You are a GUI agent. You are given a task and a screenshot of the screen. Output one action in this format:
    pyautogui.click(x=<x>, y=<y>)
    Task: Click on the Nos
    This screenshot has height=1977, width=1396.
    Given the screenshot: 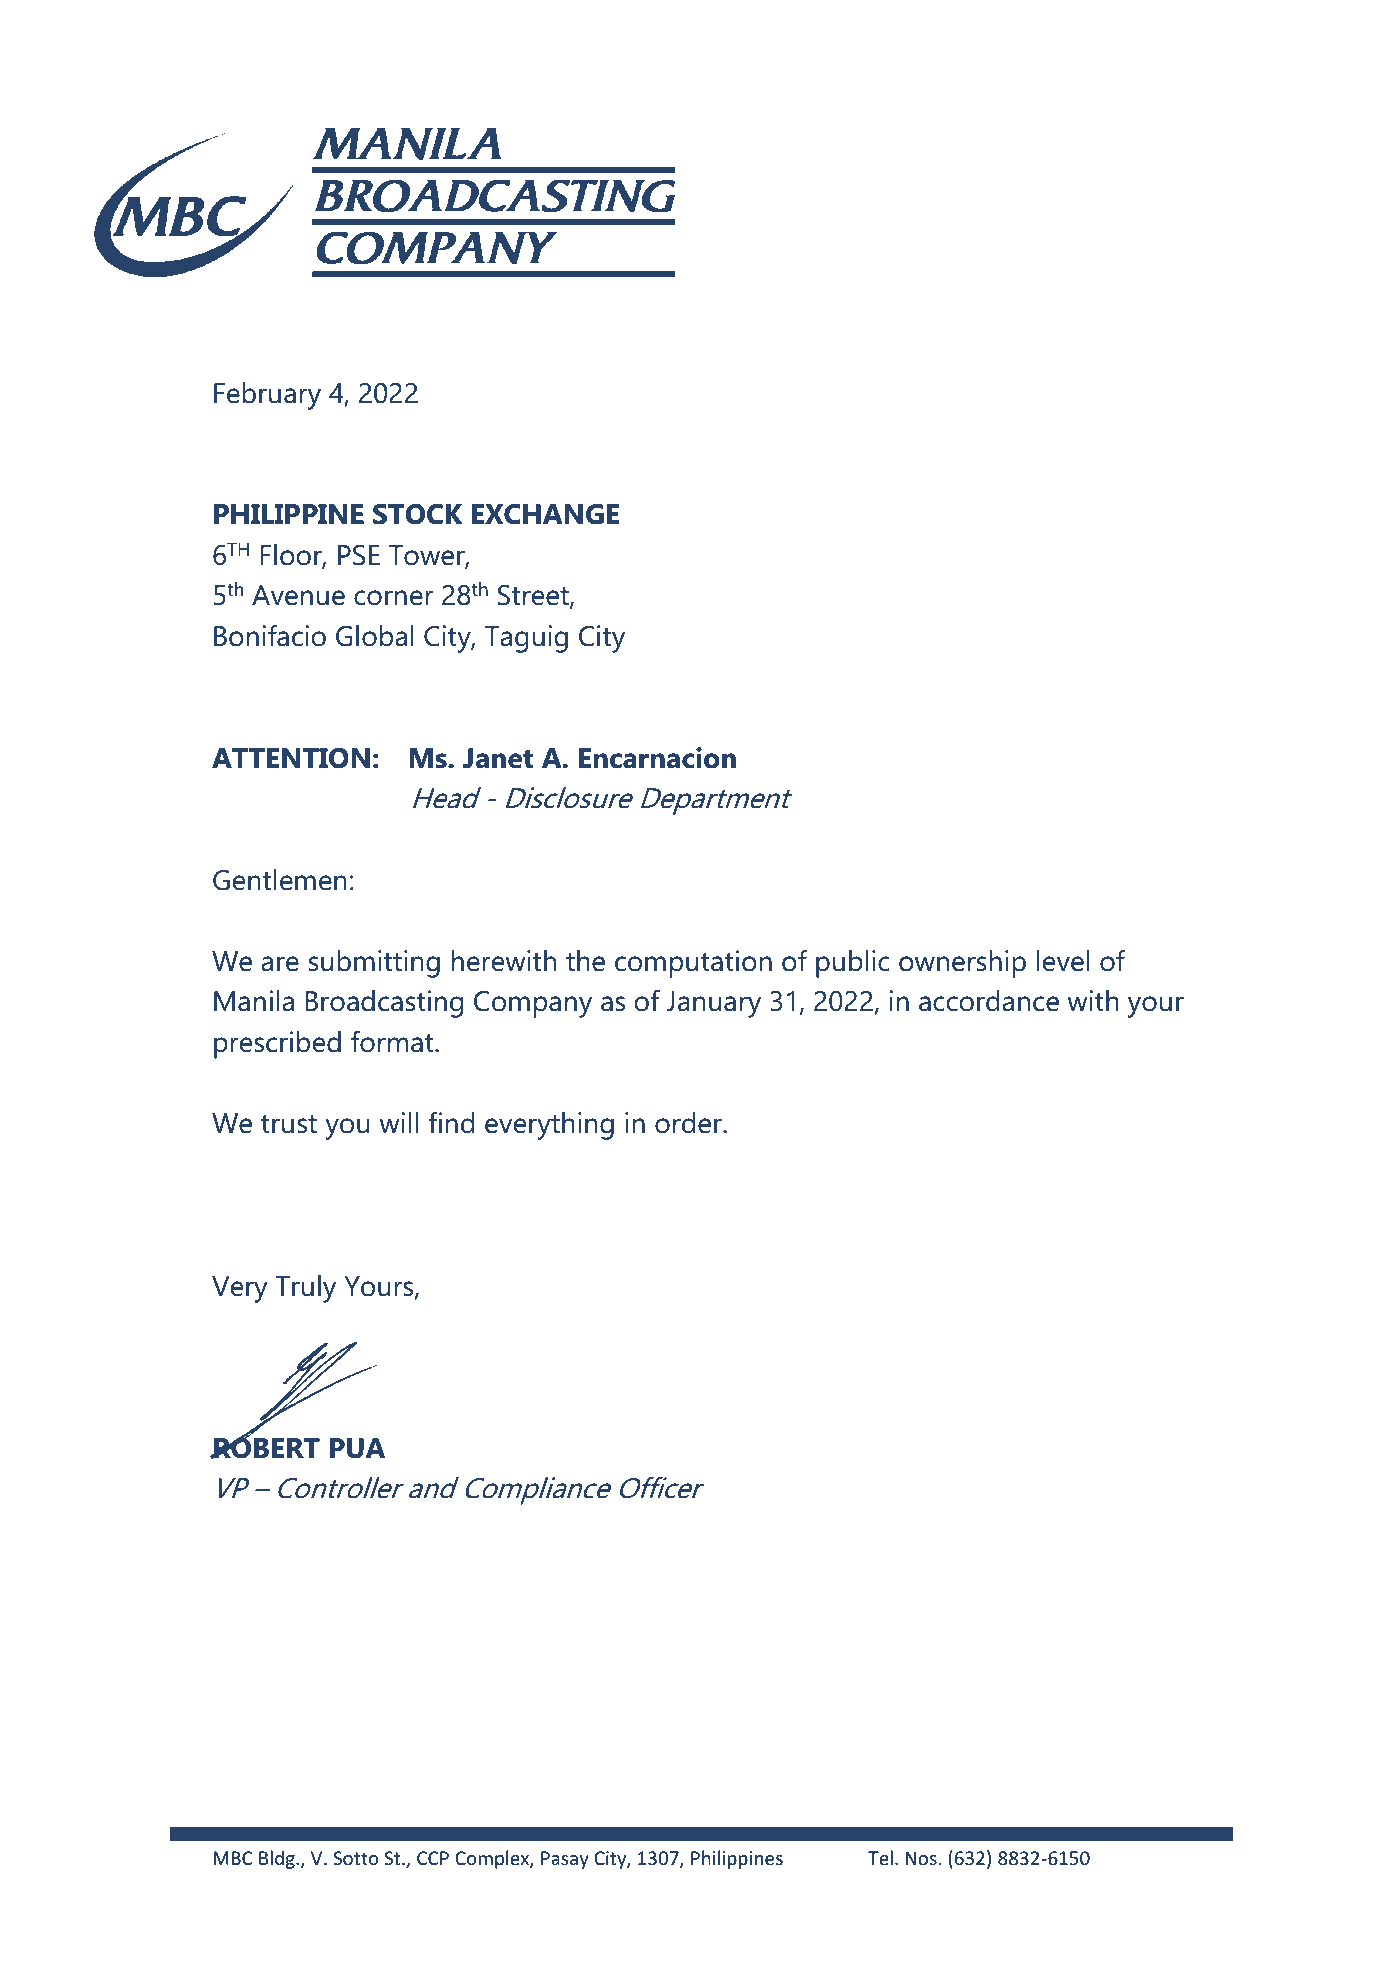 What is the action you would take?
    pyautogui.click(x=921, y=1858)
